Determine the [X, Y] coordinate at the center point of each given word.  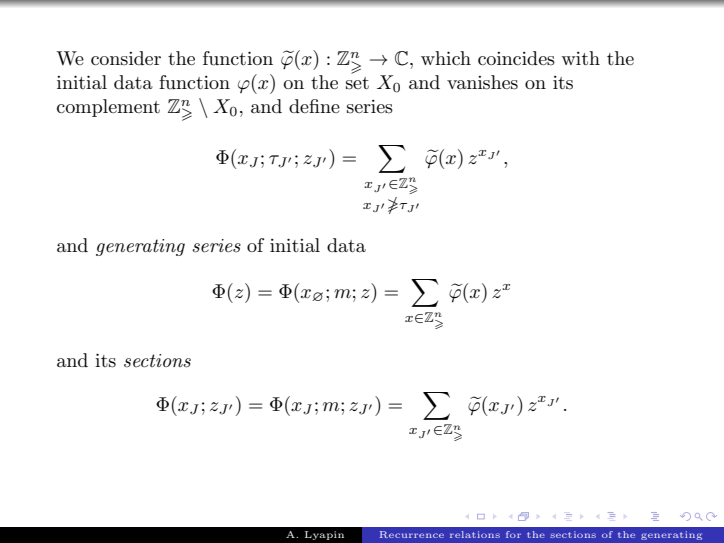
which [446, 58]
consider [126, 58]
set [357, 83]
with [580, 58]
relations [475, 534]
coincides [516, 58]
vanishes [482, 82]
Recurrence [412, 534]
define [314, 106]
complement [108, 108]
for [513, 534]
